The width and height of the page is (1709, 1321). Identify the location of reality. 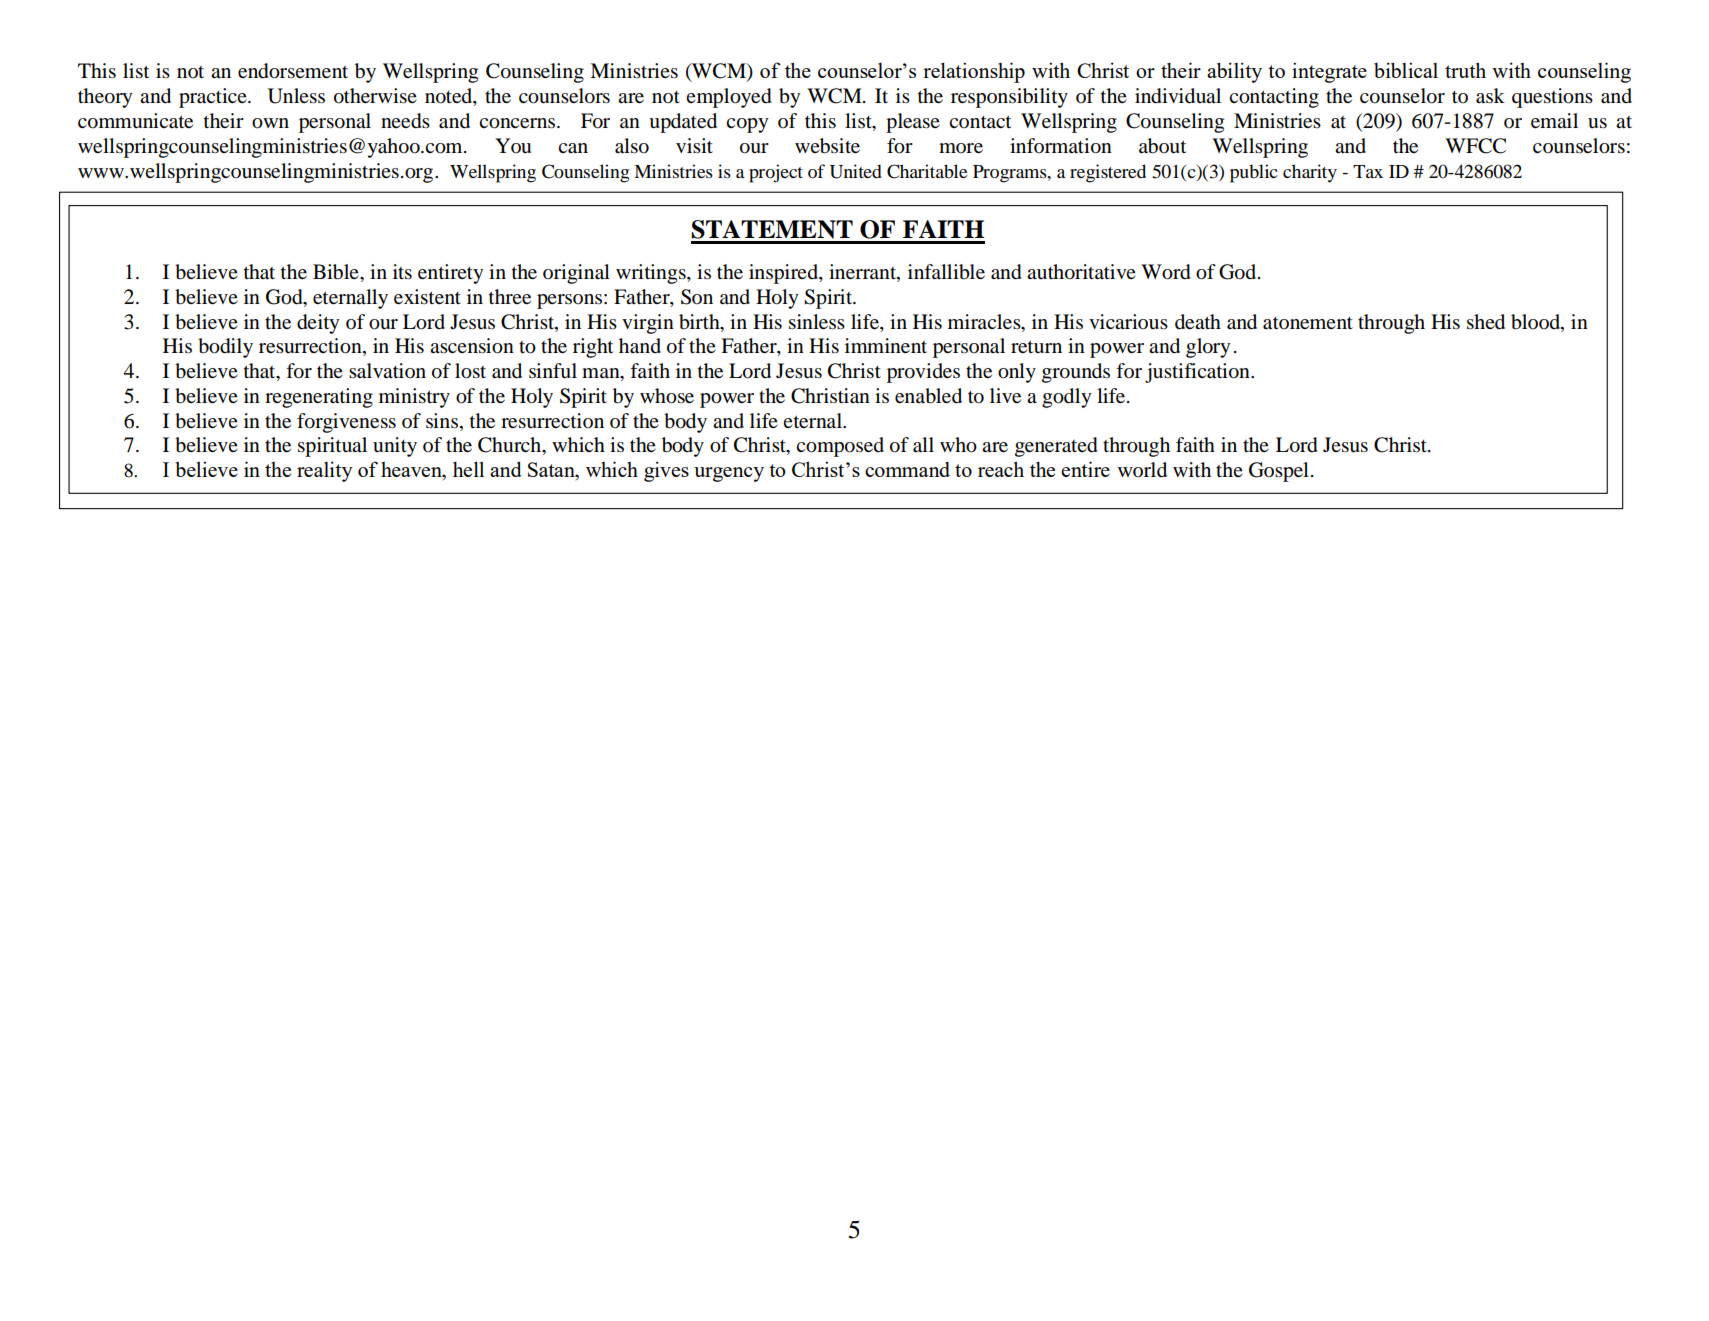
(325, 471).
